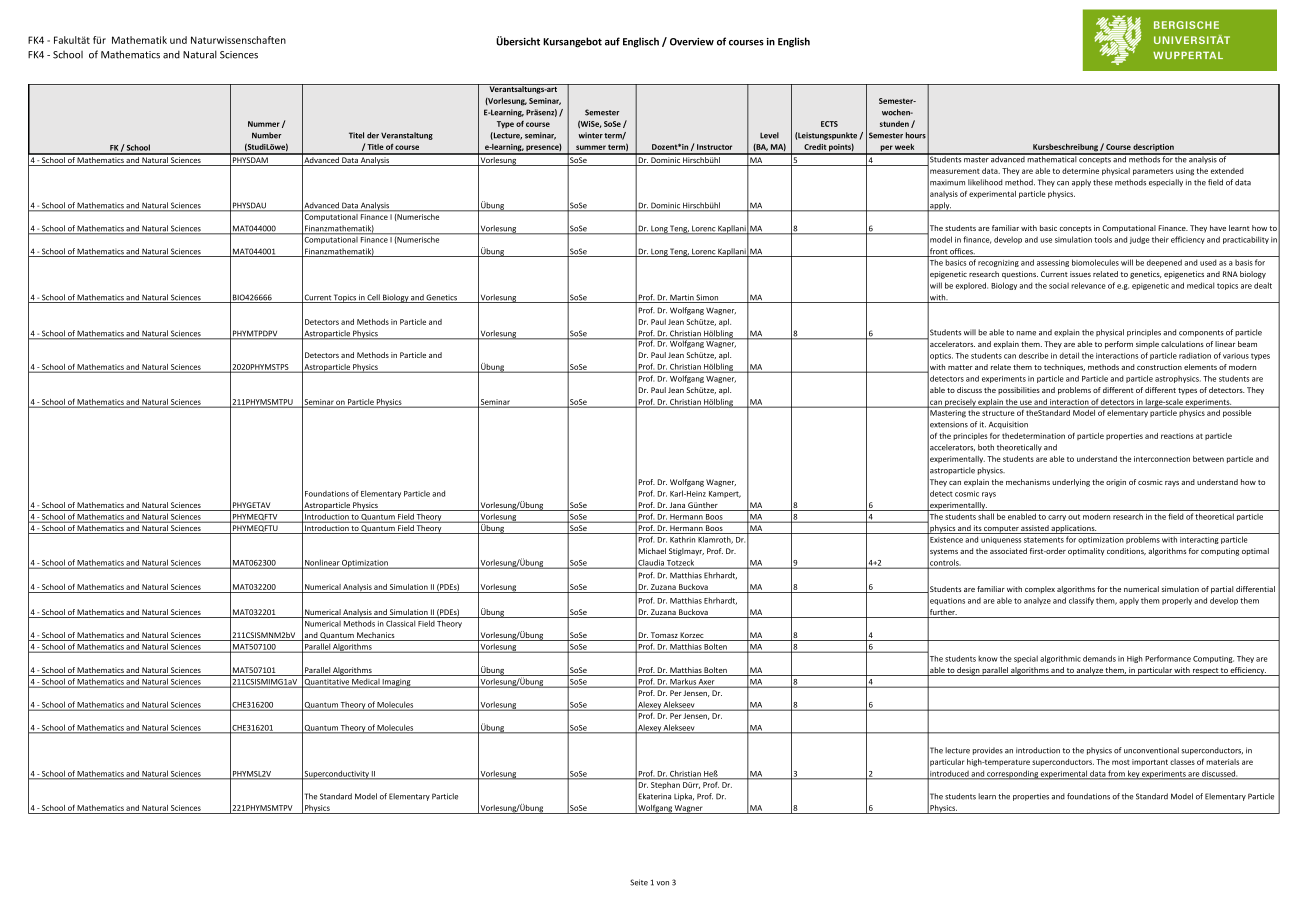 The image size is (1308, 924). What do you see at coordinates (400, 623) in the screenshot?
I see `Classical` at bounding box center [400, 623].
